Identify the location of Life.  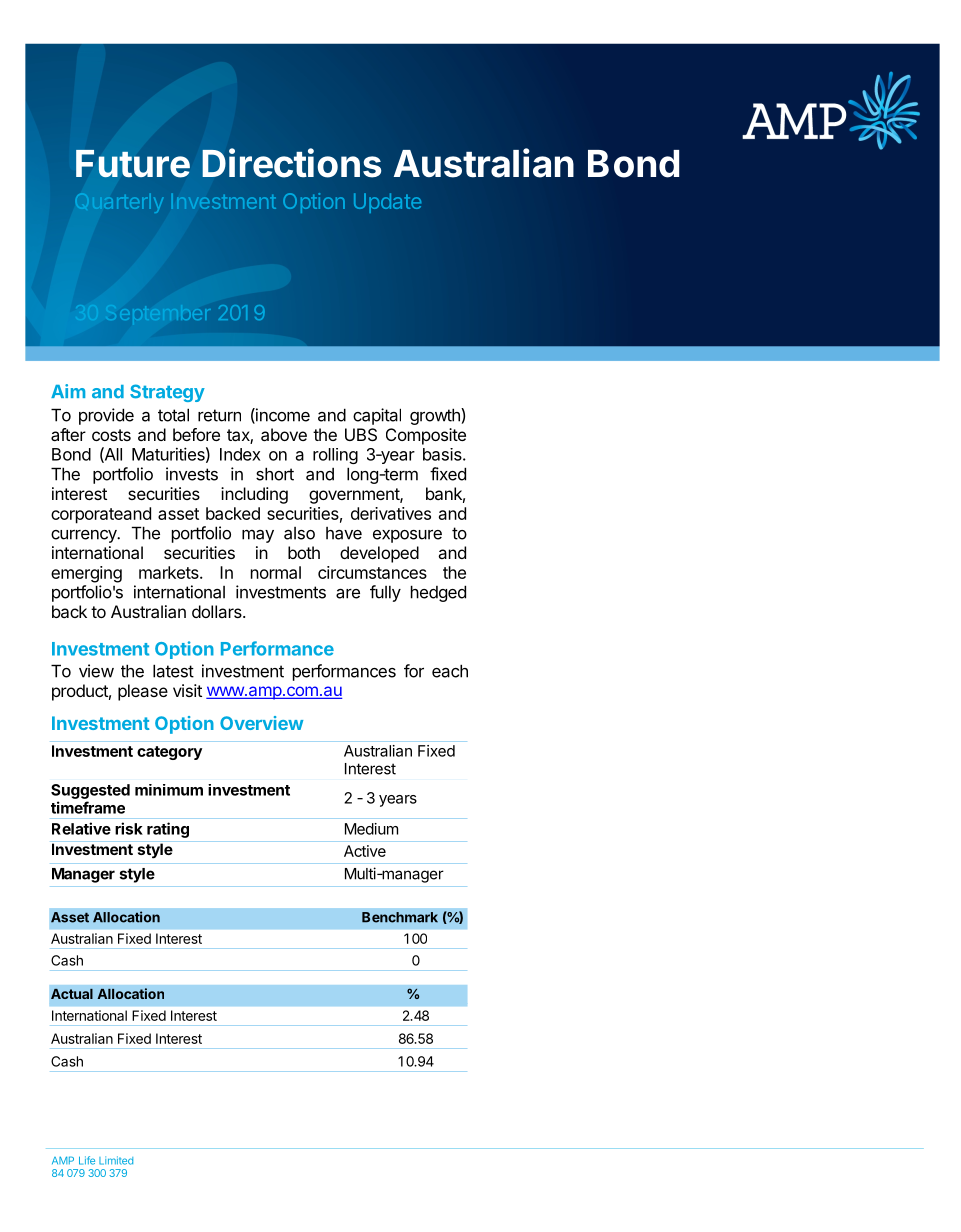
(87, 1160).
